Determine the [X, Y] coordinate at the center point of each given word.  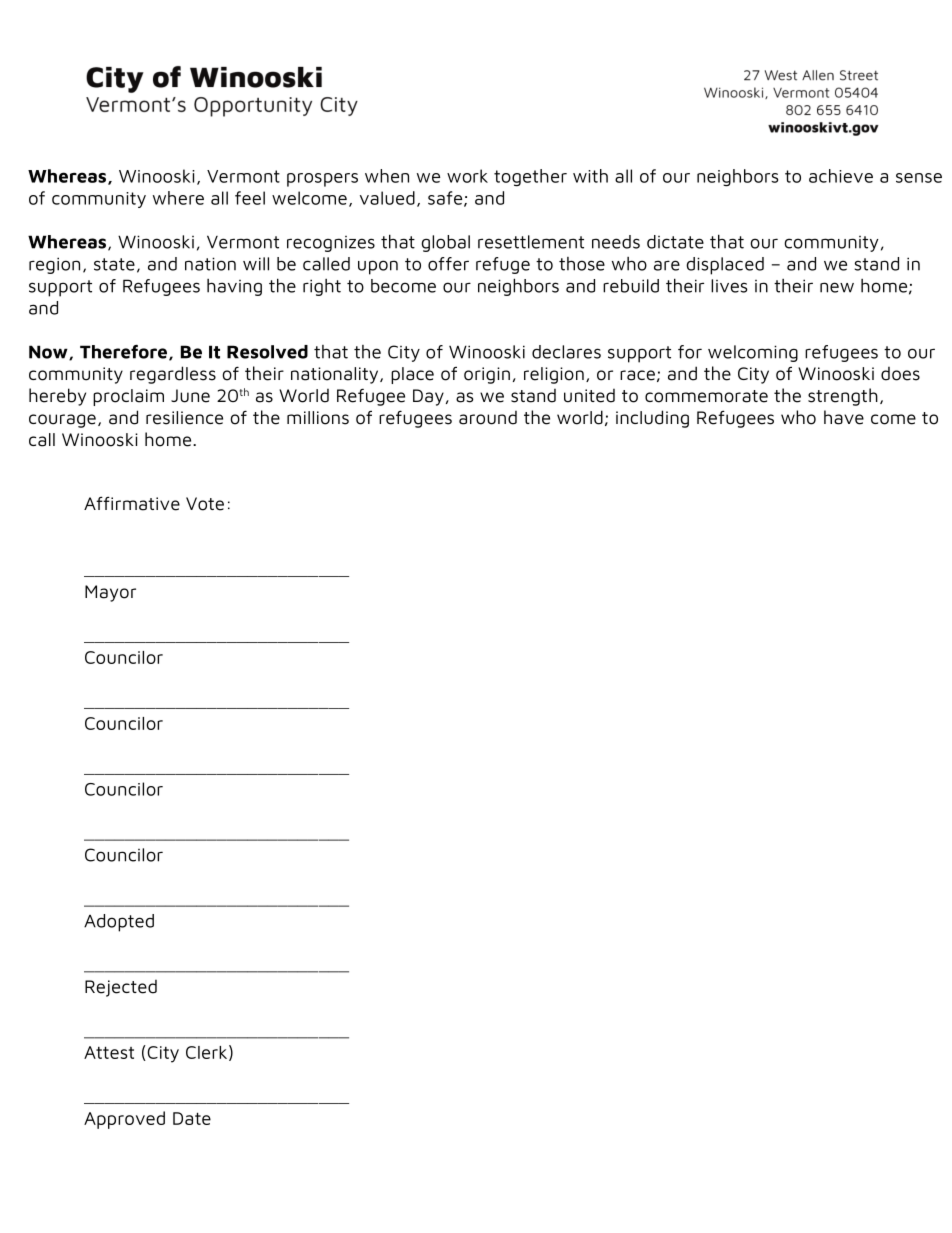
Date [192, 1118]
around [488, 418]
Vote [205, 504]
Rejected [121, 988]
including [652, 419]
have [844, 417]
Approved [124, 1120]
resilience [184, 418]
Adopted [119, 923]
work [467, 176]
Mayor [110, 593]
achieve [841, 176]
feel [250, 198]
